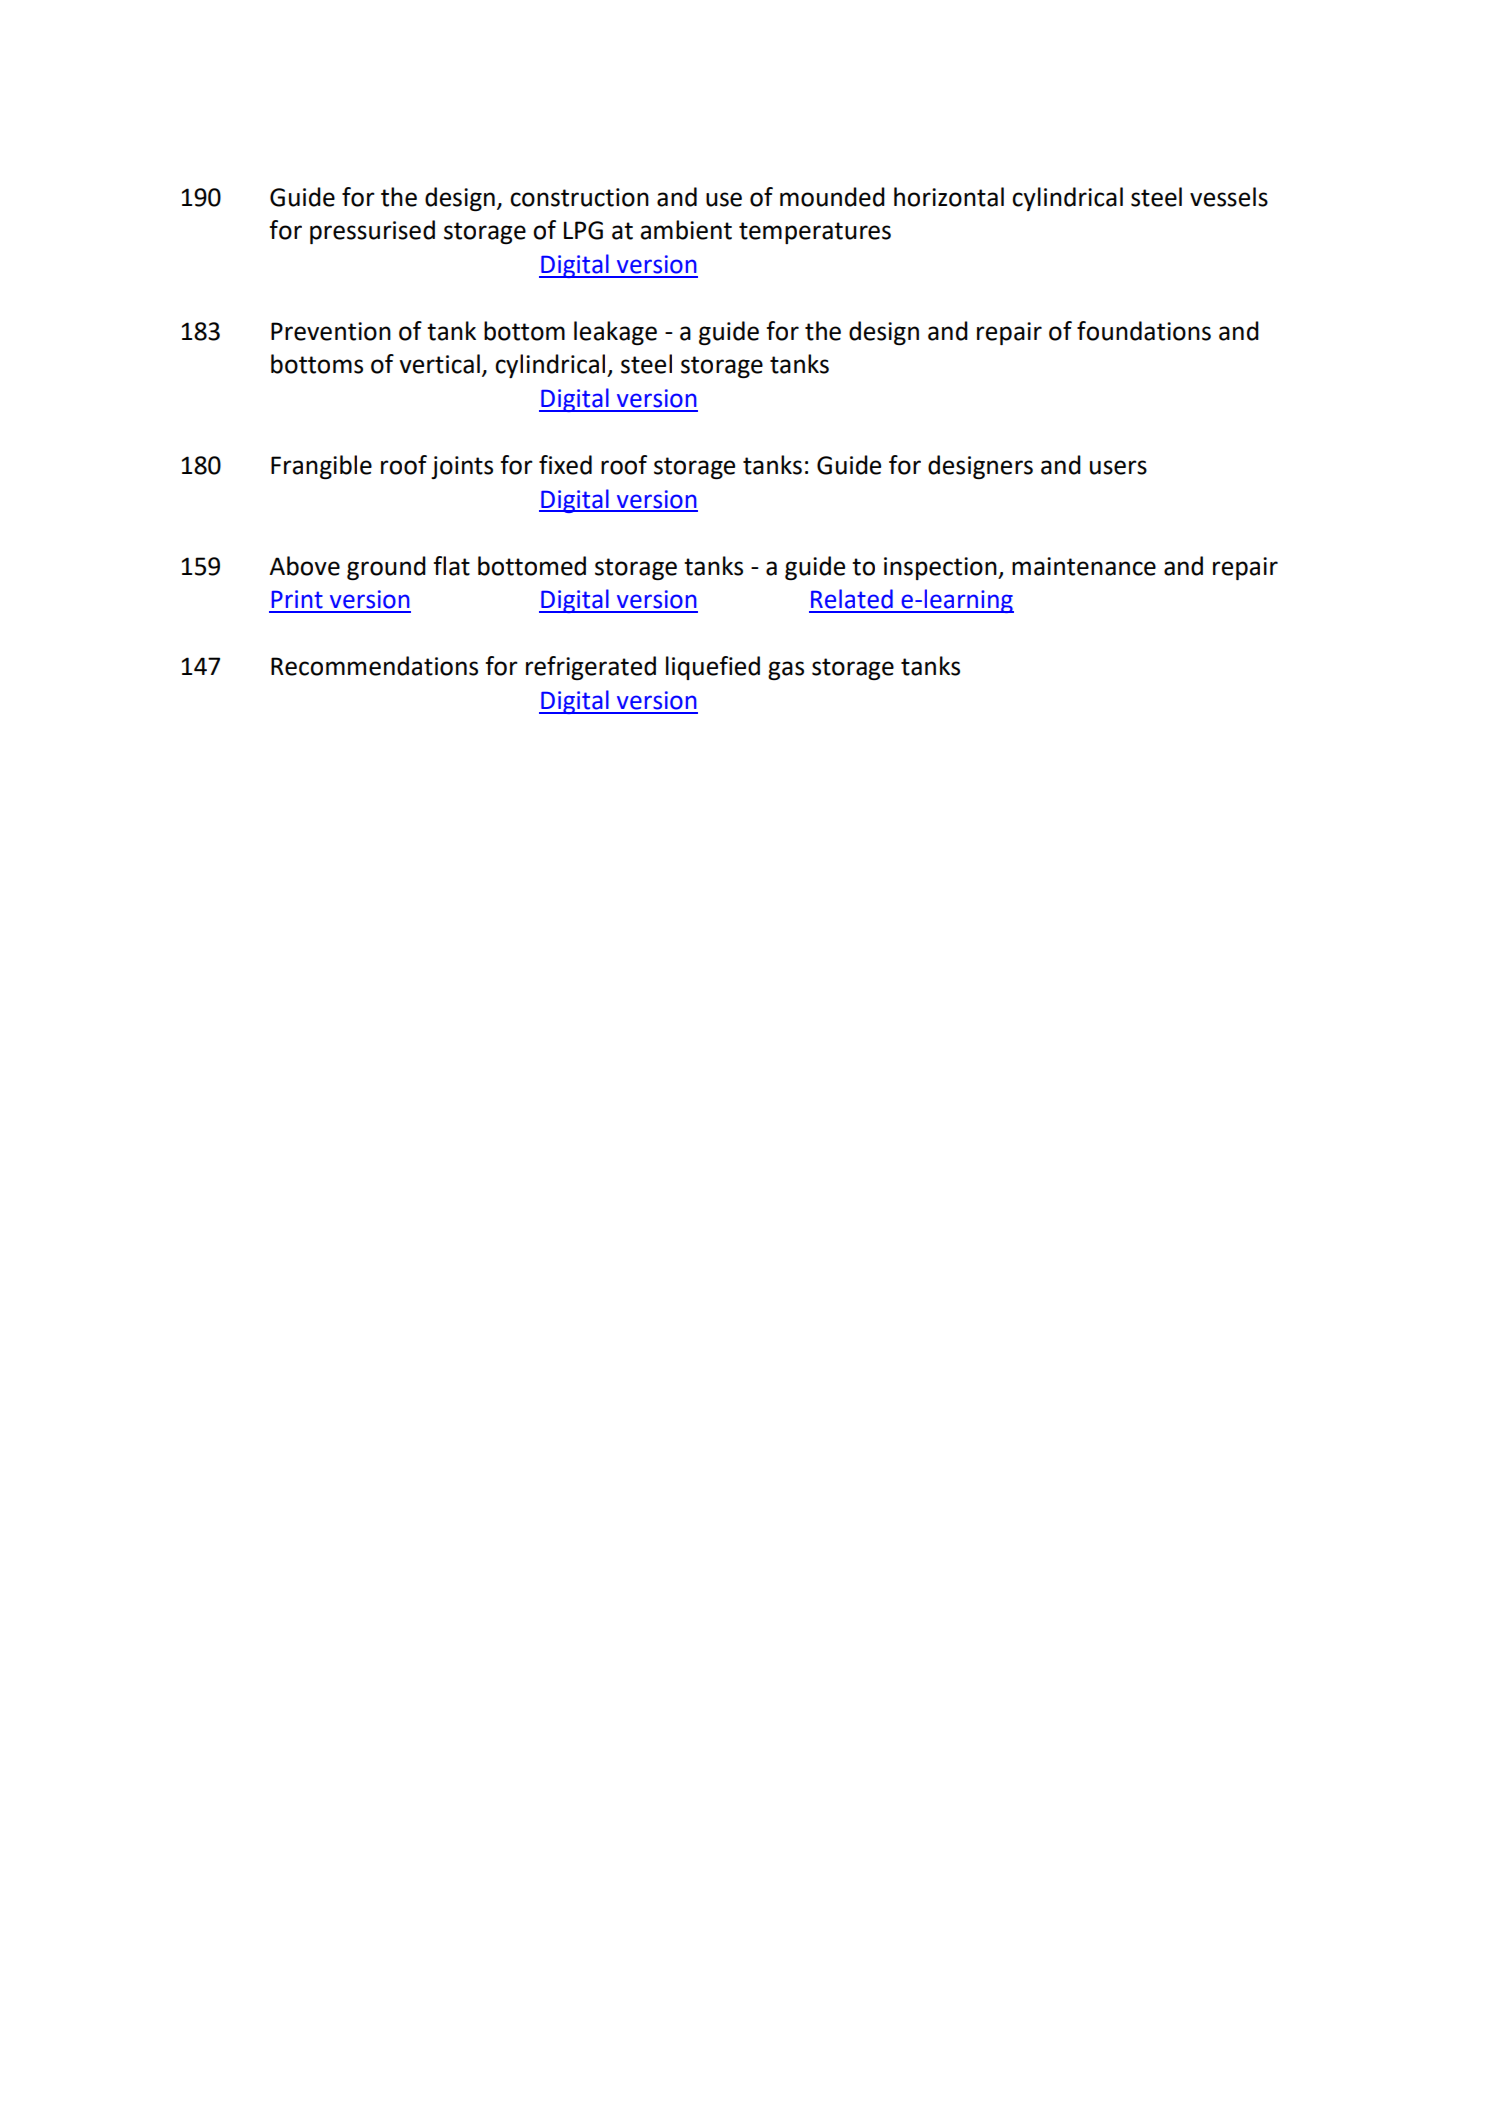 The image size is (1486, 2102). I want to click on maintenance, so click(1084, 566).
